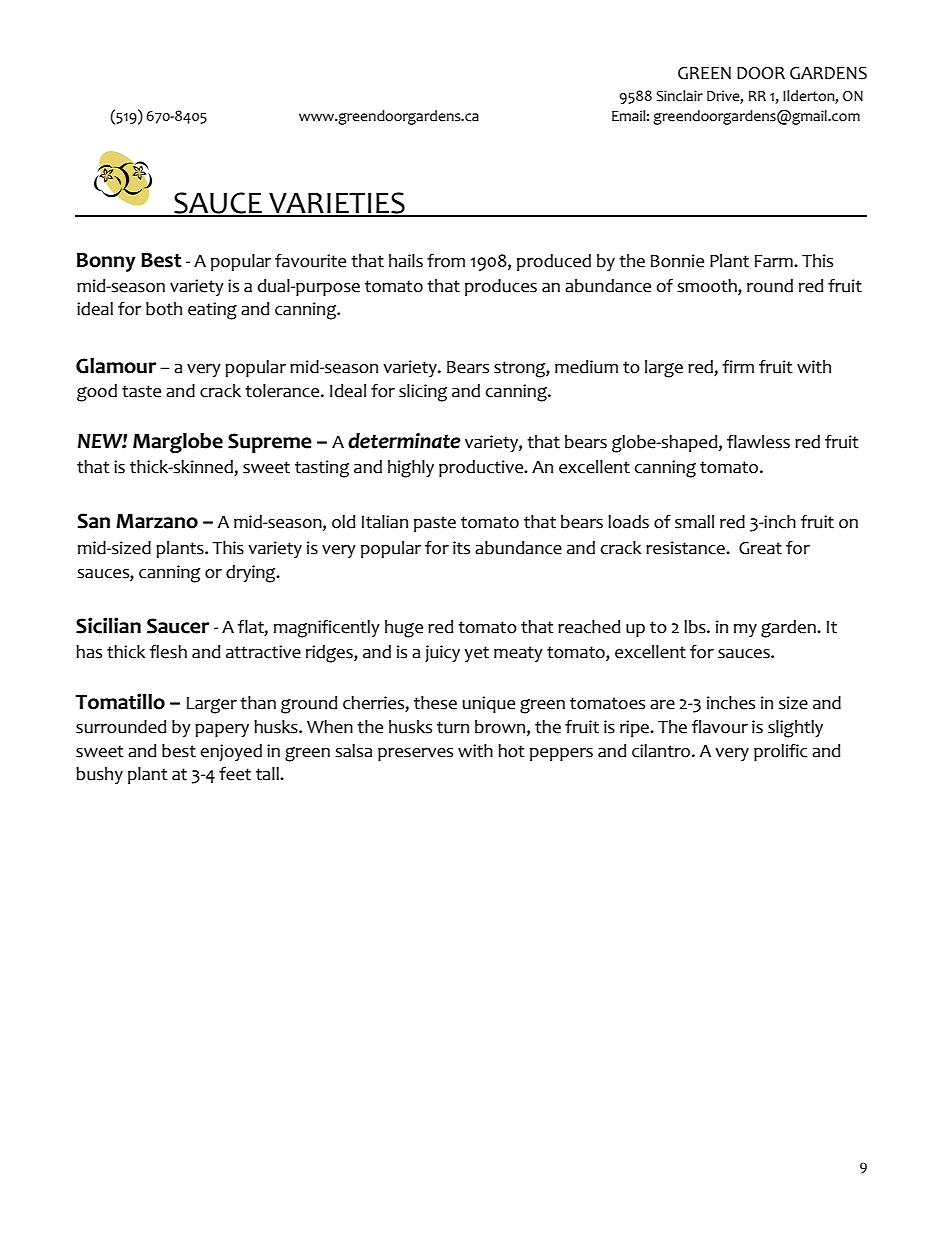  Describe the element at coordinates (679, 96) in the screenshot. I see `Sinclair` at that location.
